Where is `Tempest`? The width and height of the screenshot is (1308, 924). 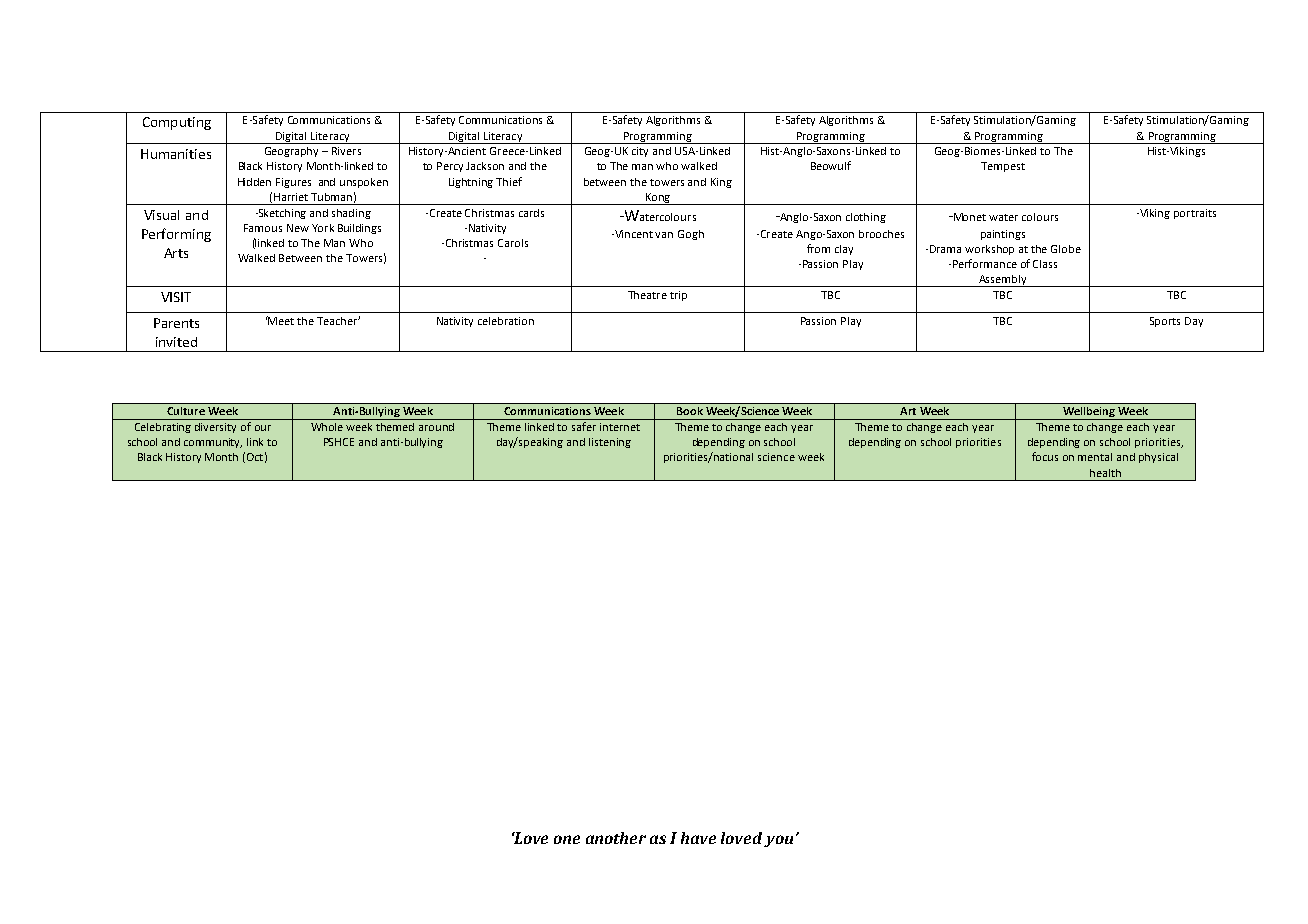 Tempest is located at coordinates (1003, 167).
